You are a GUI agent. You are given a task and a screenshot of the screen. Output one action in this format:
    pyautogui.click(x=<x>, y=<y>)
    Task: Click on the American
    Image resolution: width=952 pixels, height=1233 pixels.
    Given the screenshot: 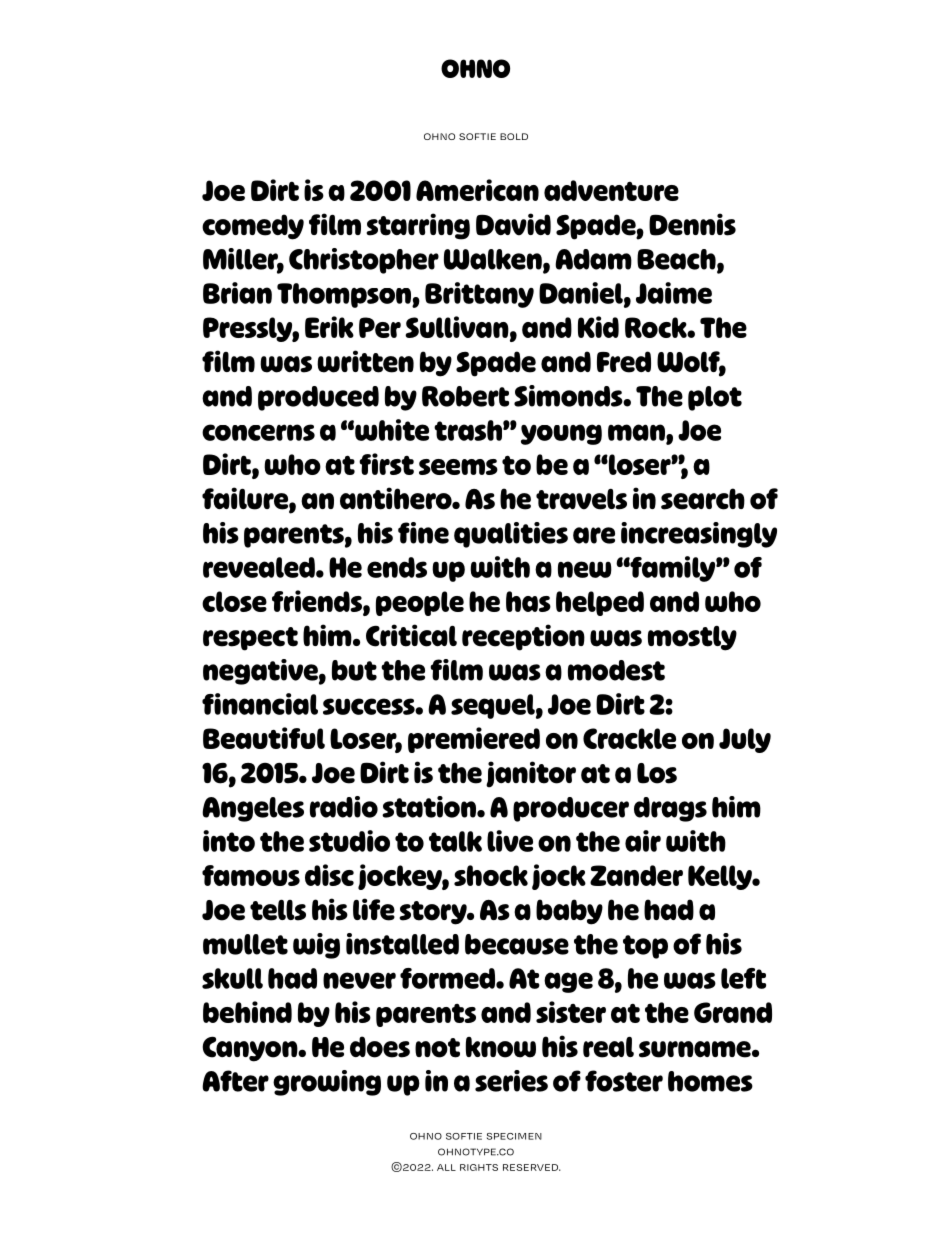 What is the action you would take?
    pyautogui.click(x=477, y=190)
